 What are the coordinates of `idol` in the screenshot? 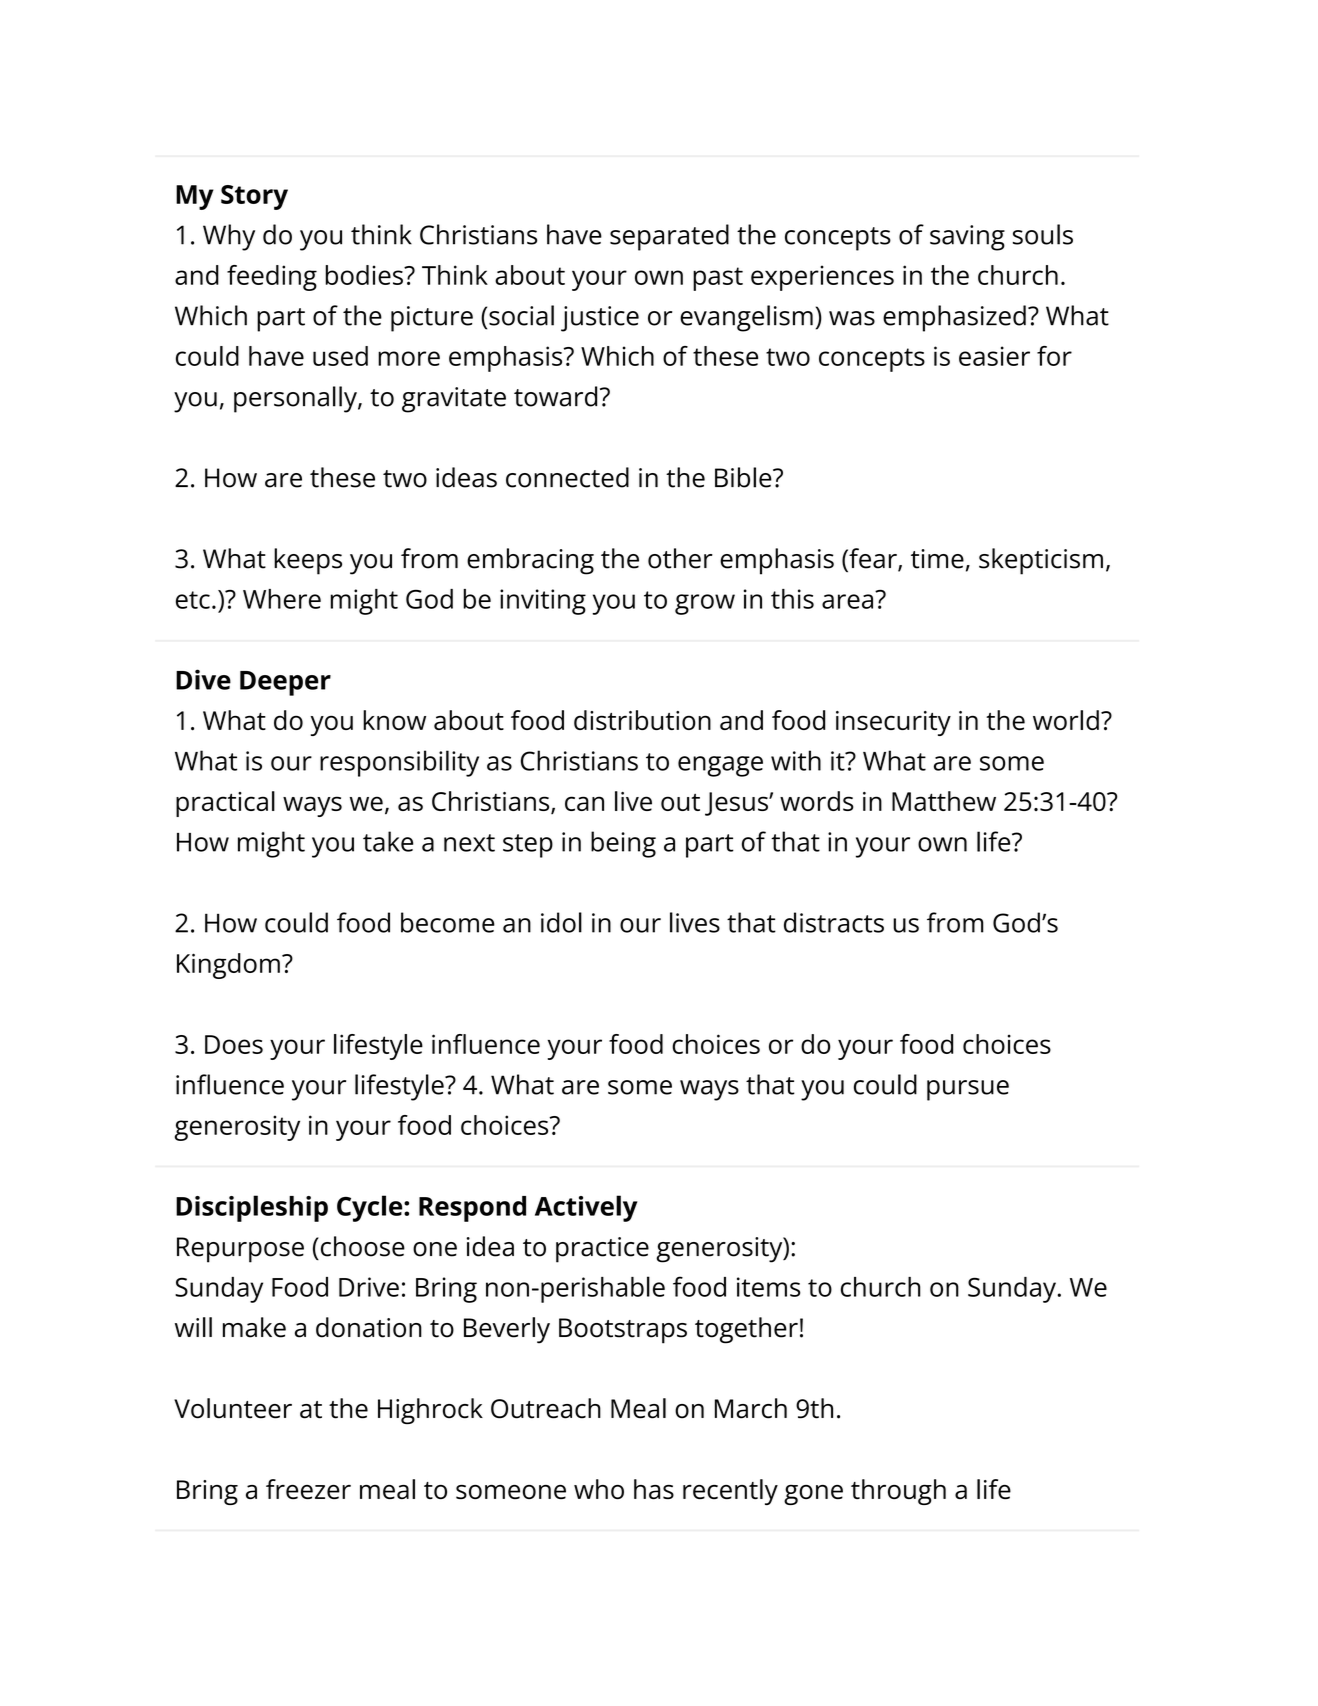 It's located at (561, 922).
